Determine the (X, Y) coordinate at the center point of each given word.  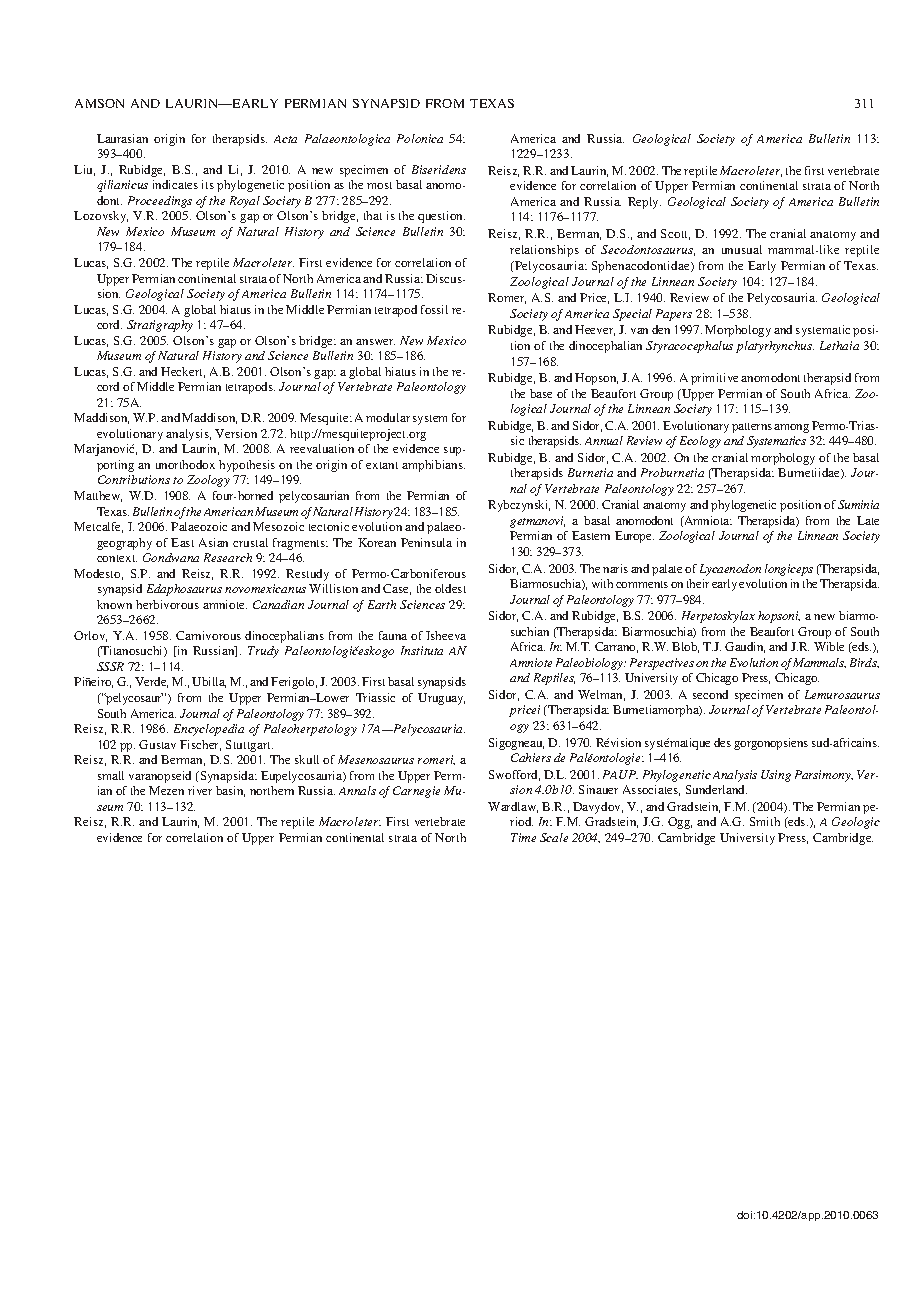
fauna (393, 635)
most (379, 185)
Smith (765, 821)
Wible (829, 646)
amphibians (433, 466)
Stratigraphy (160, 326)
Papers (674, 315)
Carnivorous (208, 635)
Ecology (700, 442)
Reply (644, 203)
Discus (445, 278)
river (200, 790)
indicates (175, 184)
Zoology (208, 481)
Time (523, 837)
